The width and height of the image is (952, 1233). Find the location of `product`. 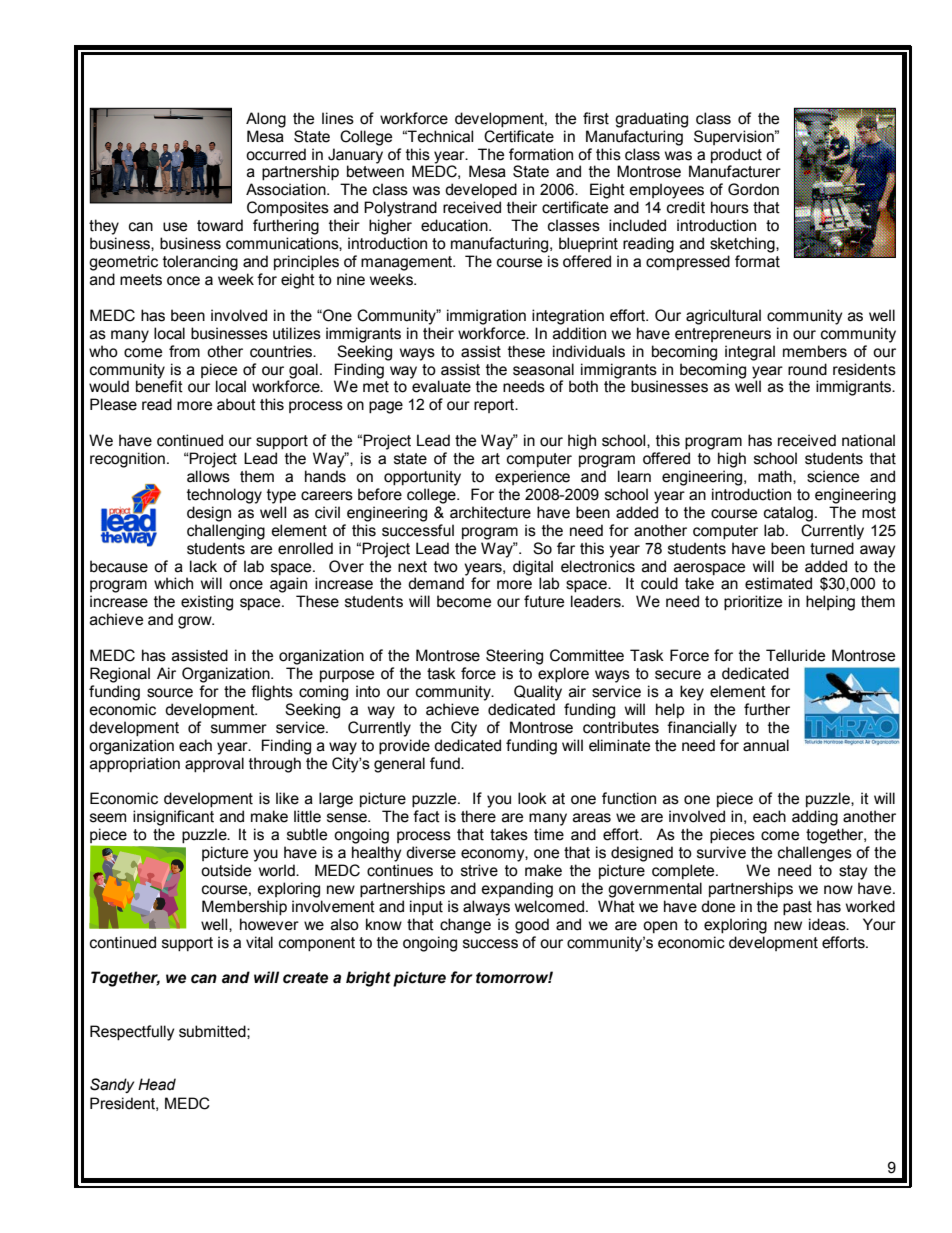

product is located at coordinates (736, 155).
